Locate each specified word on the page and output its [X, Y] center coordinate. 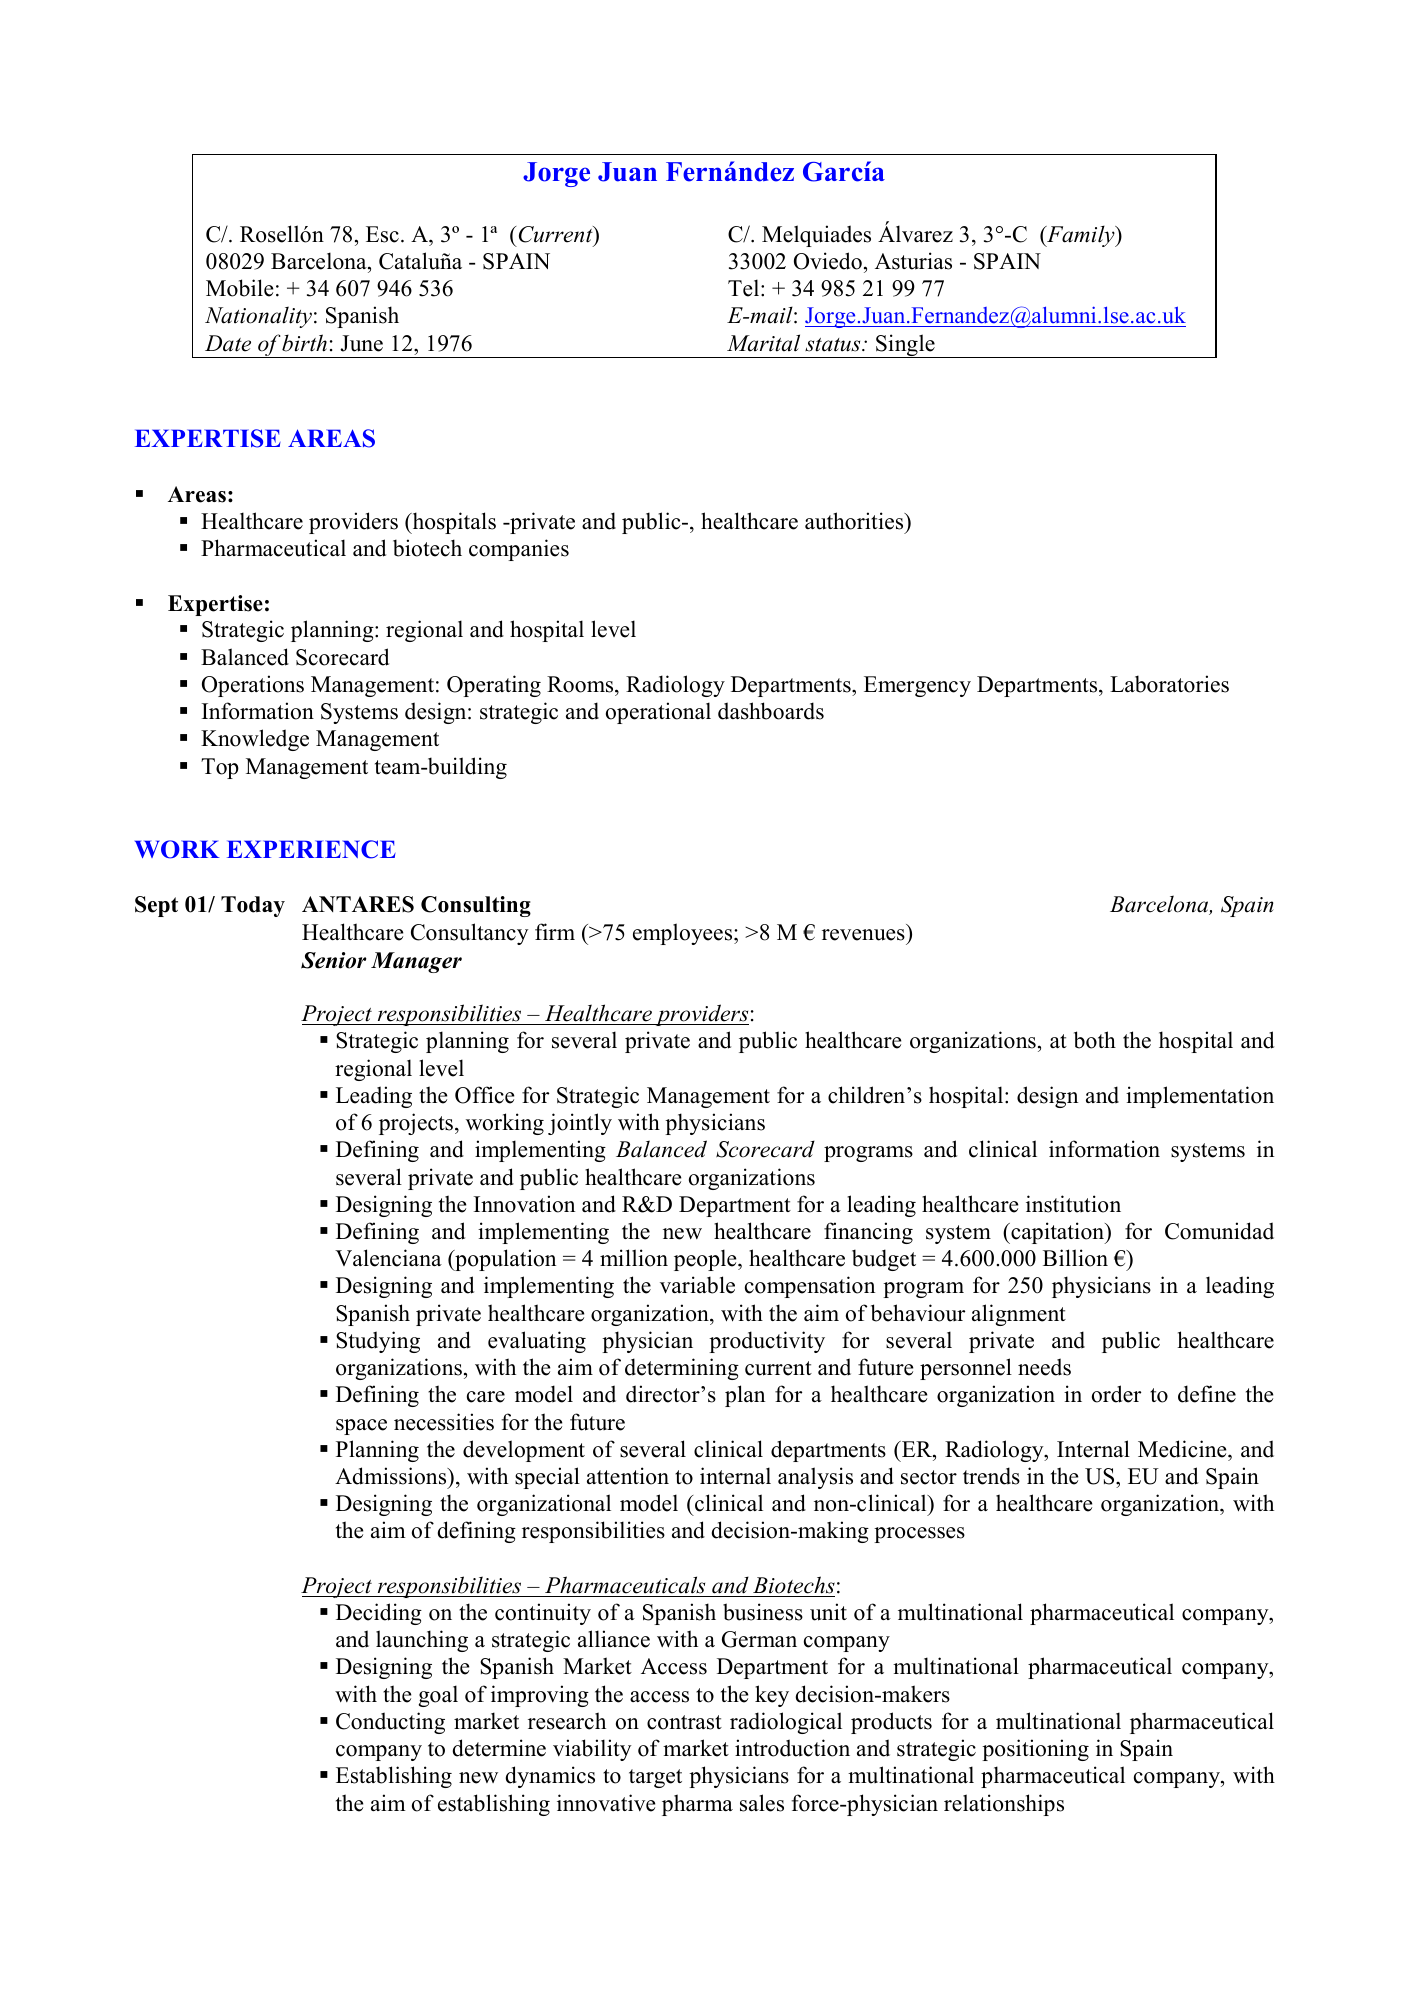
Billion [1075, 1258]
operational [658, 713]
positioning [1035, 1750]
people [706, 1260]
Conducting [390, 1723]
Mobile [239, 288]
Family [1081, 236]
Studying [378, 1342]
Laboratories [1169, 684]
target [655, 1778]
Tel [745, 288]
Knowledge [255, 740]
